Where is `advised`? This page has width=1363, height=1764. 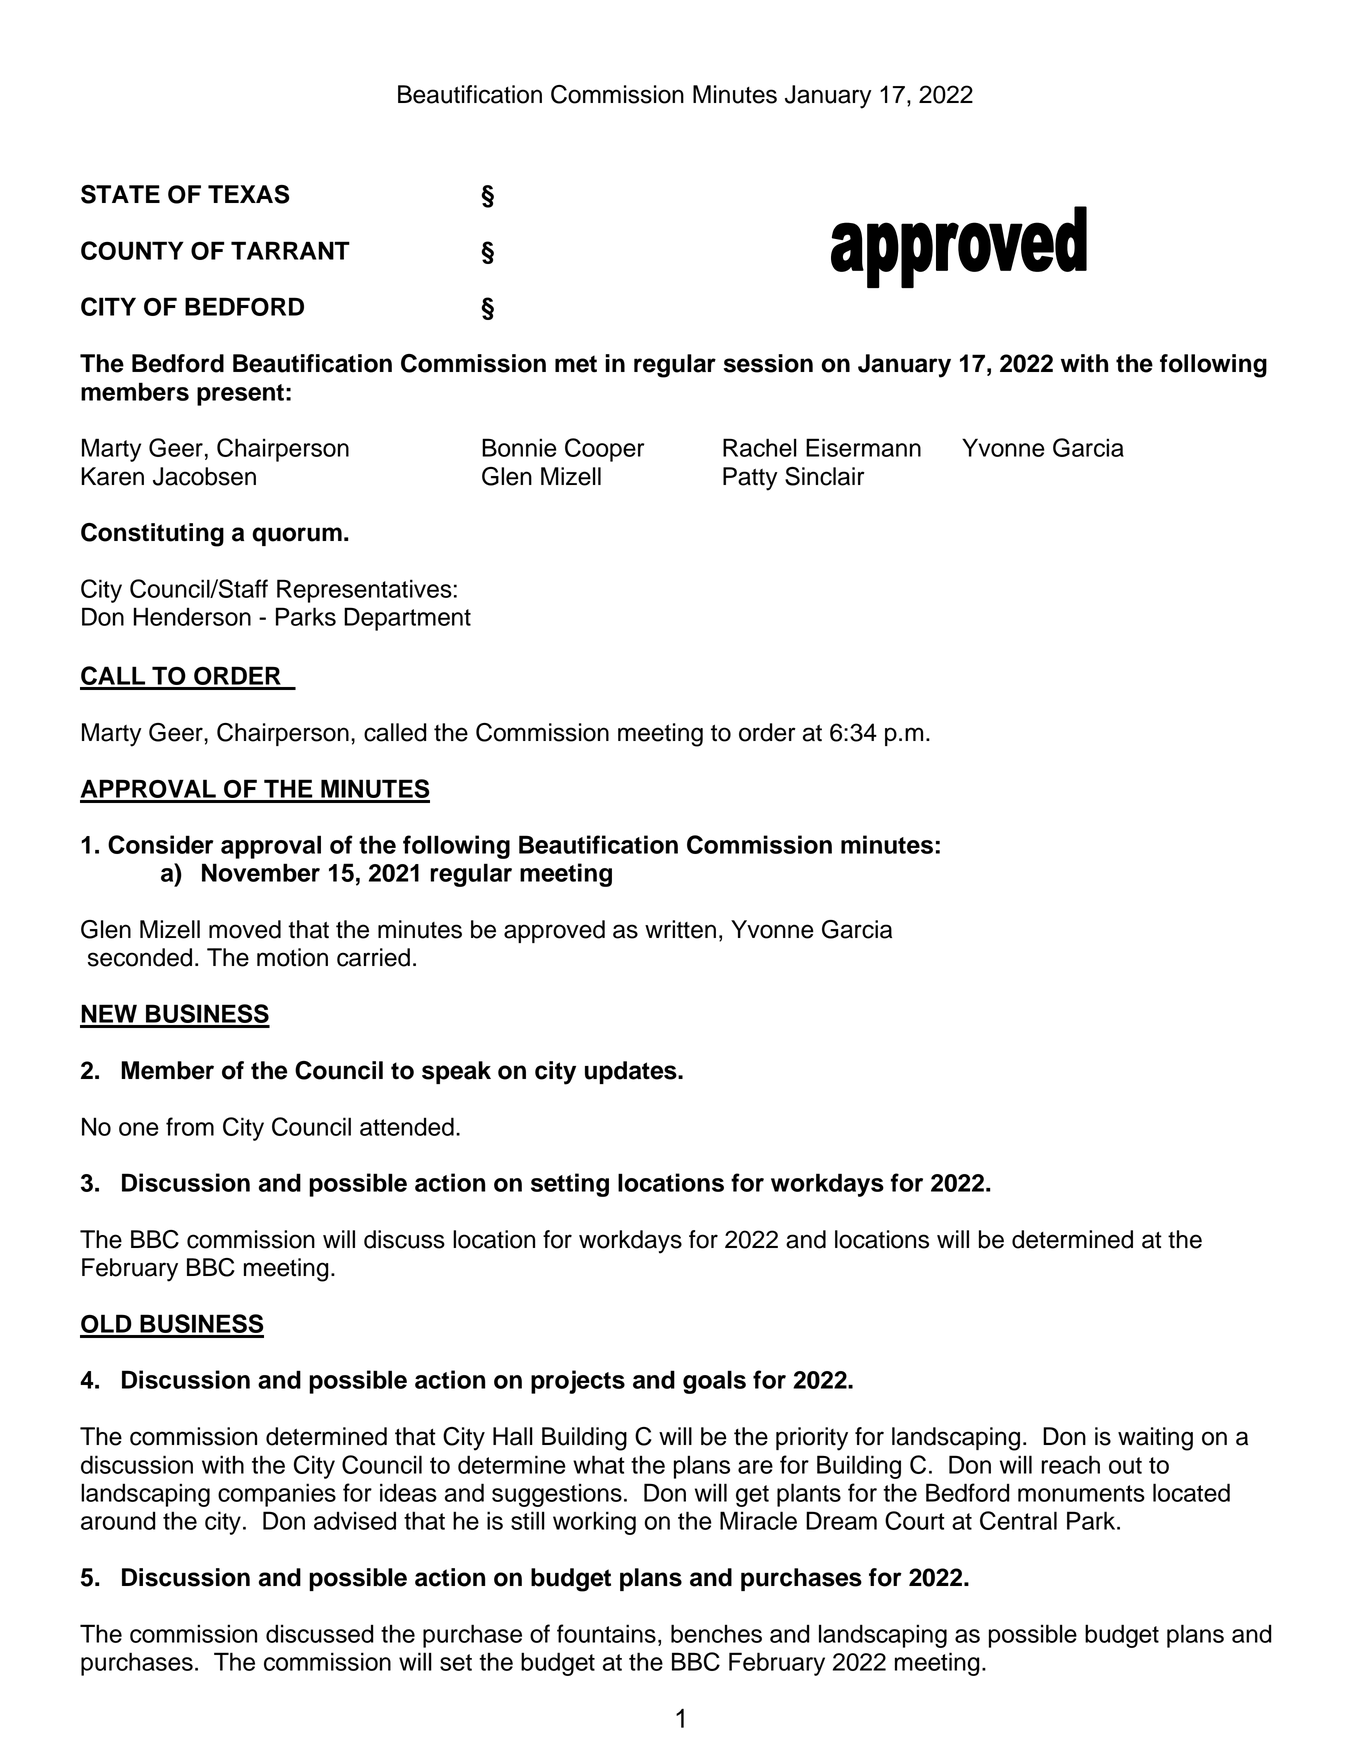
advised is located at coordinates (355, 1520).
